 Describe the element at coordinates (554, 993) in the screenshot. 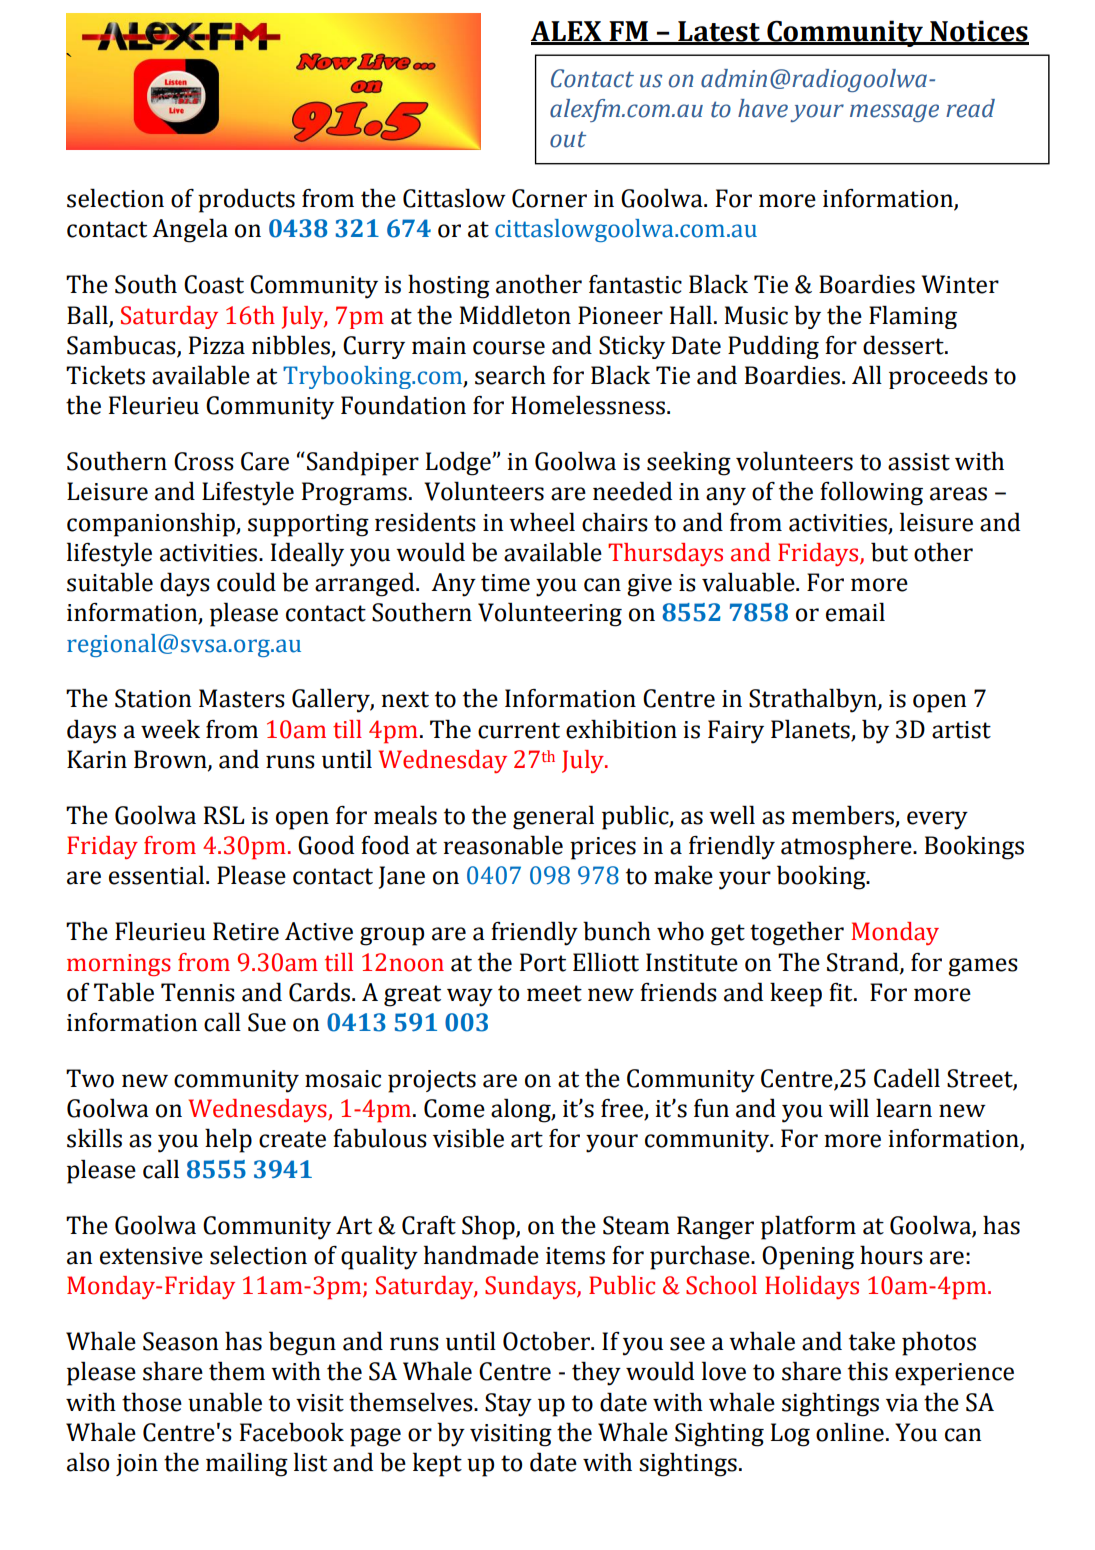

I see `meet` at that location.
